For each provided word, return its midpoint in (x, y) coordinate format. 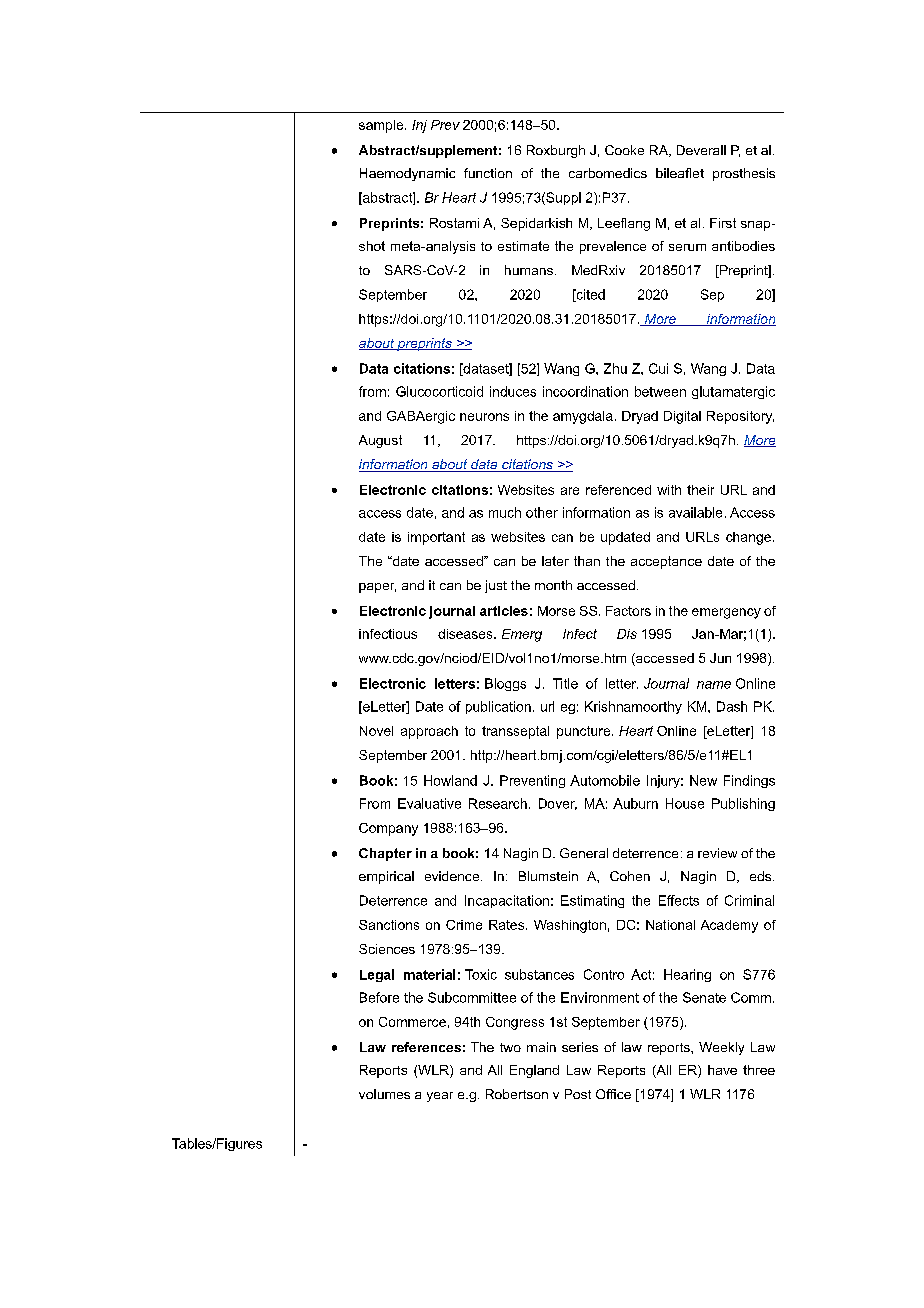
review (717, 853)
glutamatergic (733, 392)
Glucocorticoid (439, 391)
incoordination (585, 391)
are (570, 491)
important (436, 538)
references (426, 1047)
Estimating (592, 901)
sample (382, 126)
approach (429, 732)
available (695, 512)
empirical (386, 877)
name (714, 685)
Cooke (624, 150)
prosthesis (744, 174)
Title (565, 683)
